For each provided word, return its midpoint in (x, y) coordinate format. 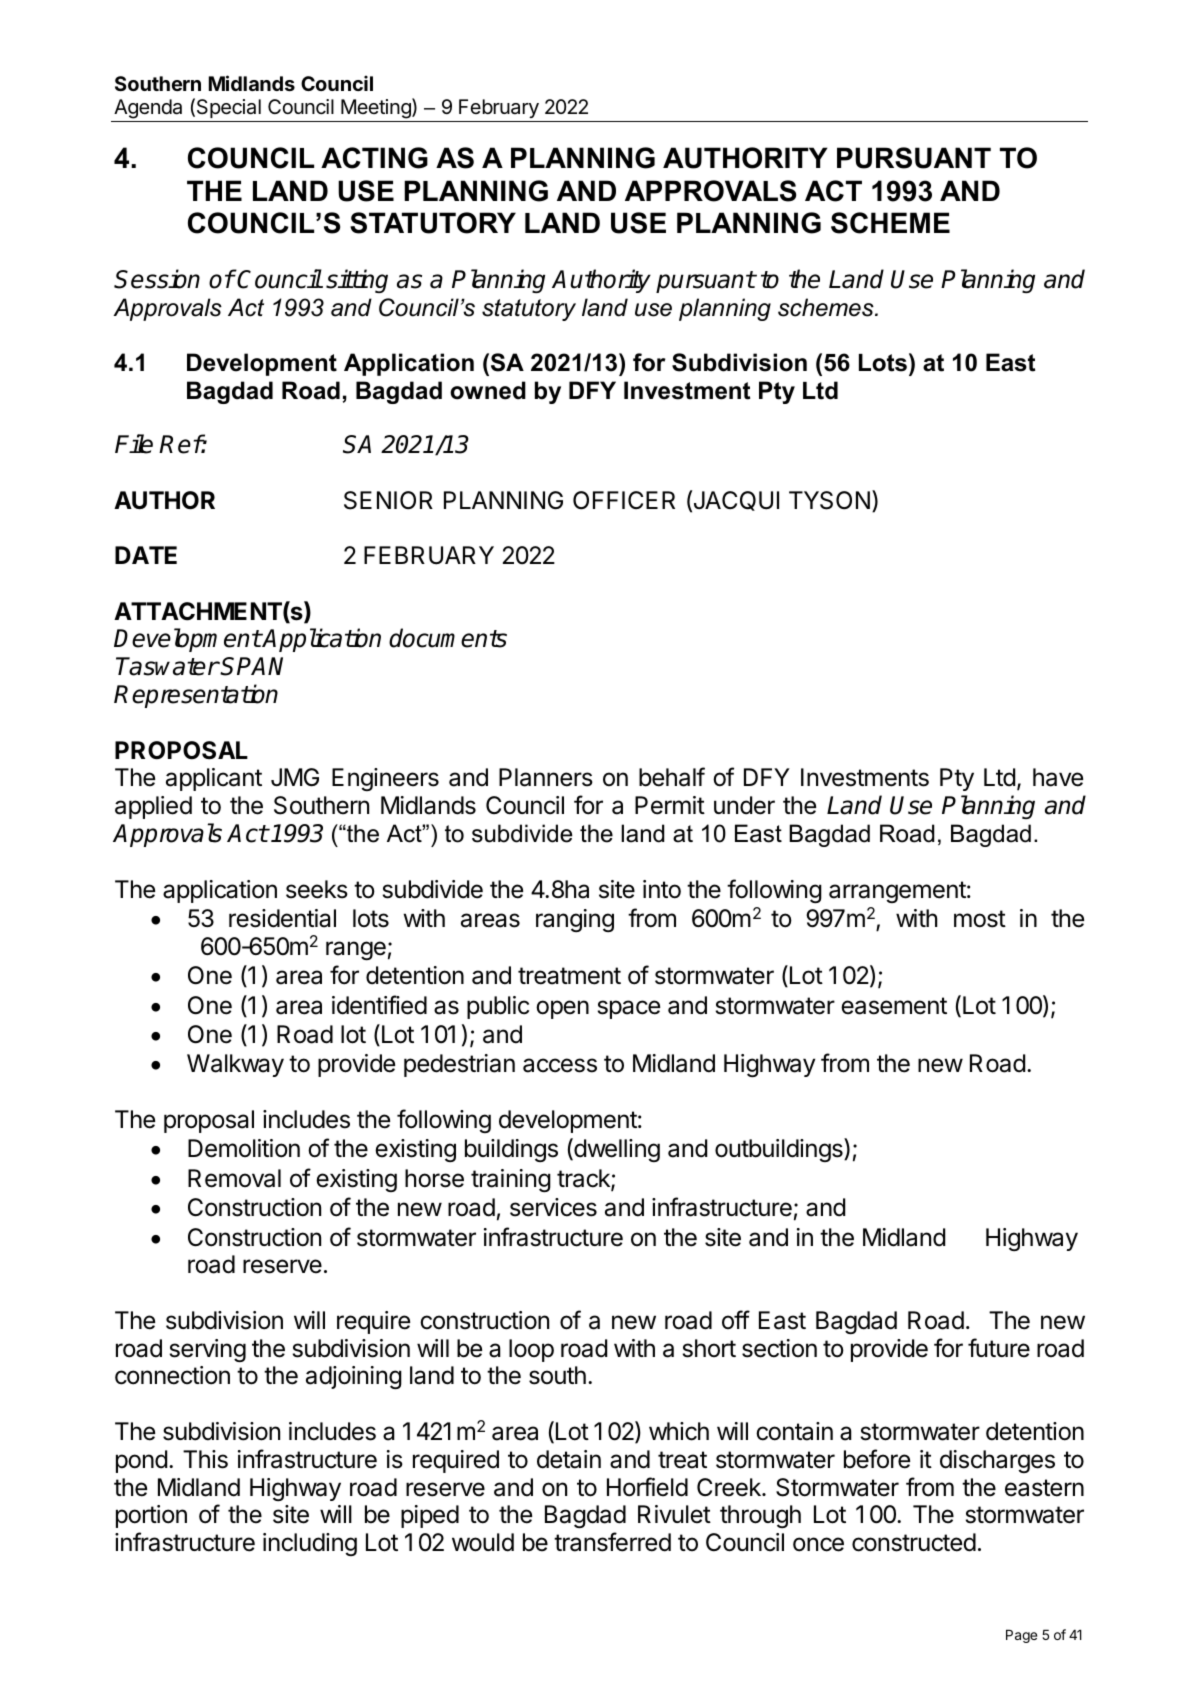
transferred (612, 1542)
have (1058, 777)
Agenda (148, 109)
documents (448, 638)
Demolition (244, 1148)
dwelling (616, 1150)
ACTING (374, 158)
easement (894, 1006)
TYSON (829, 500)
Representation (196, 696)
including (310, 1544)
